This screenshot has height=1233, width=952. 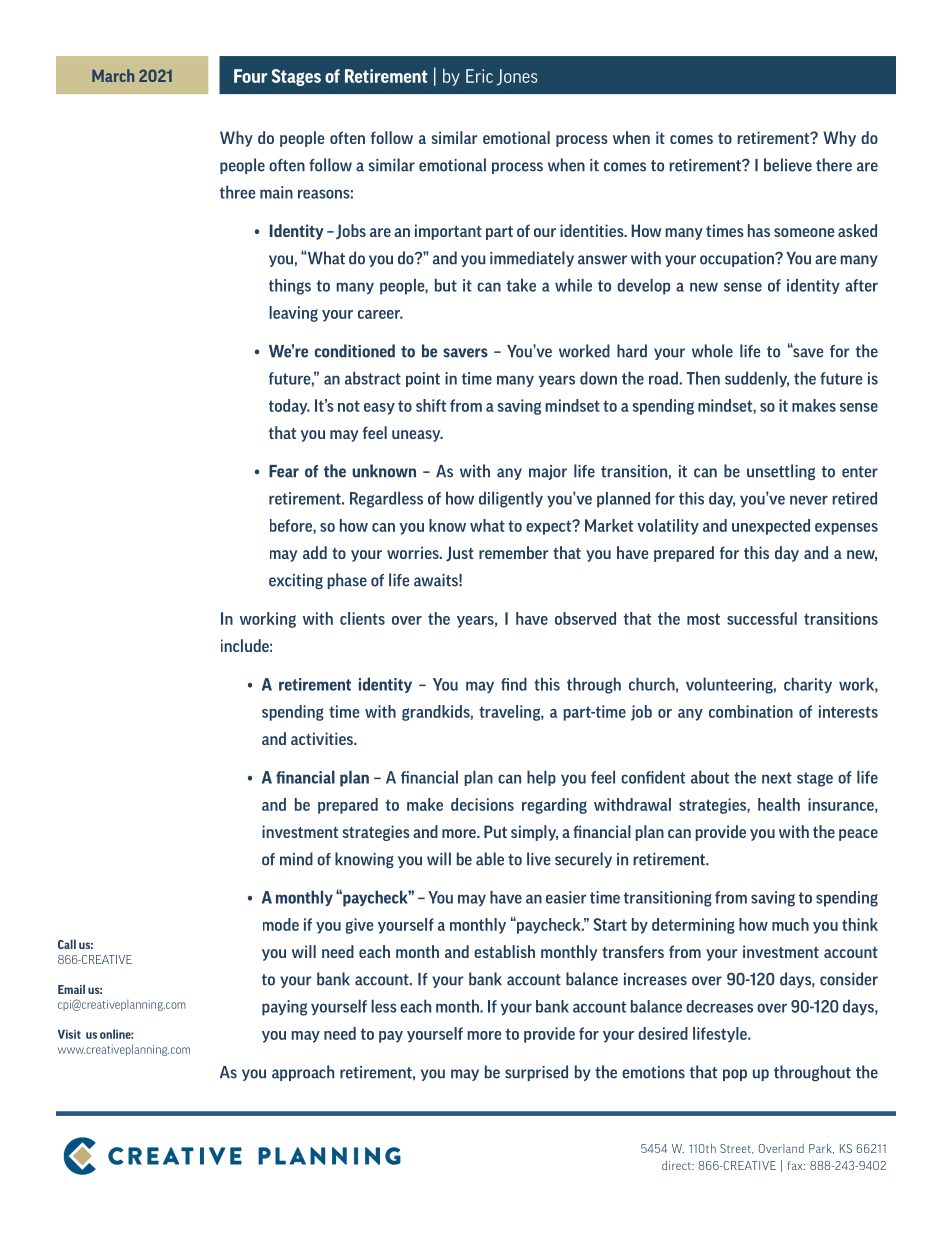 What do you see at coordinates (296, 581) in the screenshot?
I see `exciting` at bounding box center [296, 581].
